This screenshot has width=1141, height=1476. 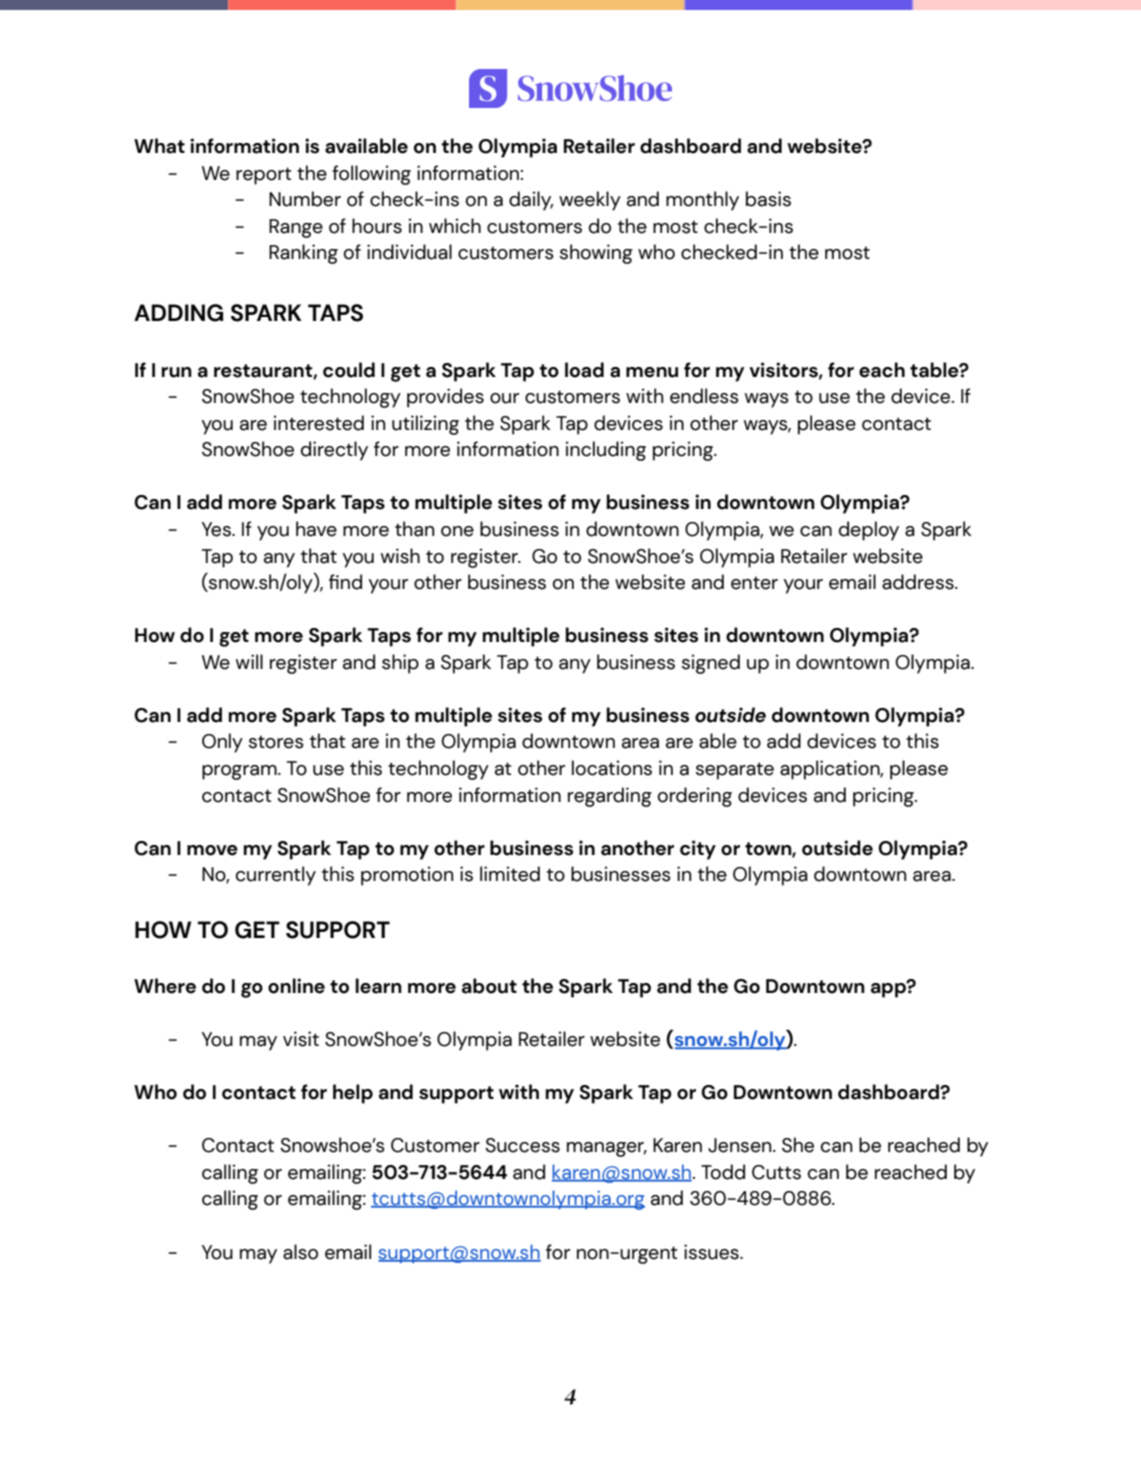 I want to click on including, so click(x=606, y=451).
